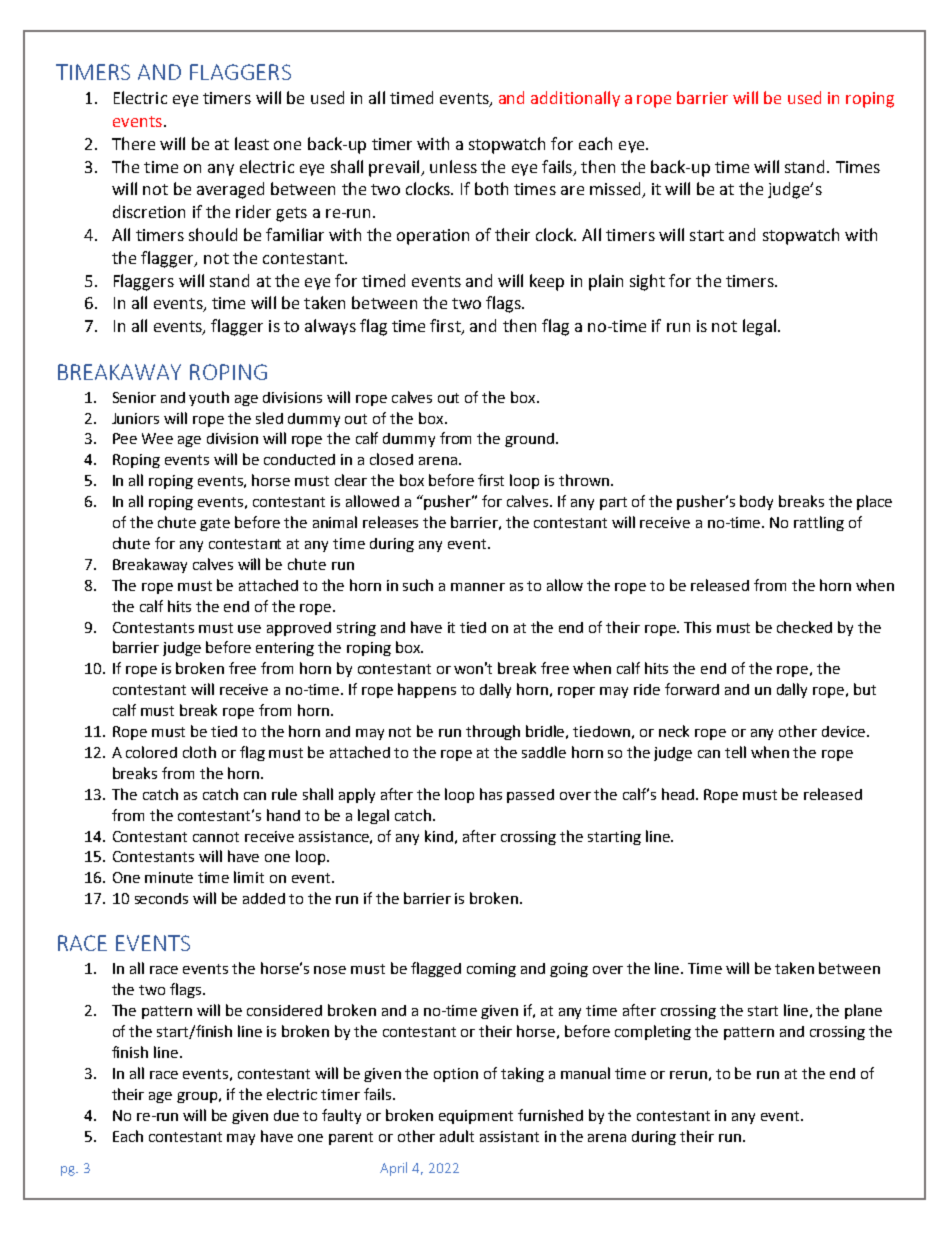 Image resolution: width=952 pixels, height=1233 pixels. Describe the element at coordinates (215, 524) in the image. I see `gate` at that location.
